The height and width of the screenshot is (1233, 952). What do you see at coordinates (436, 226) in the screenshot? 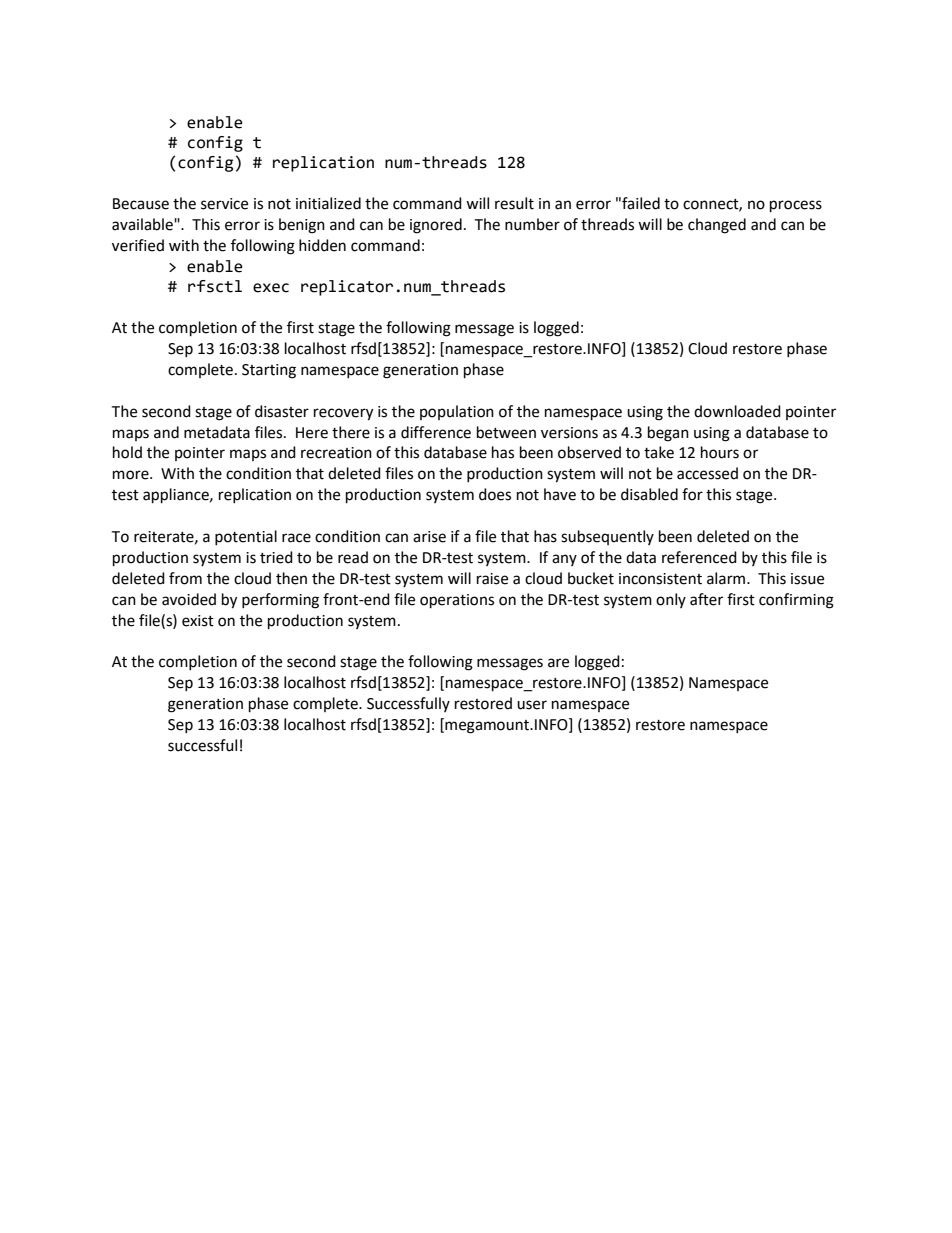
I see `ignored` at bounding box center [436, 226].
